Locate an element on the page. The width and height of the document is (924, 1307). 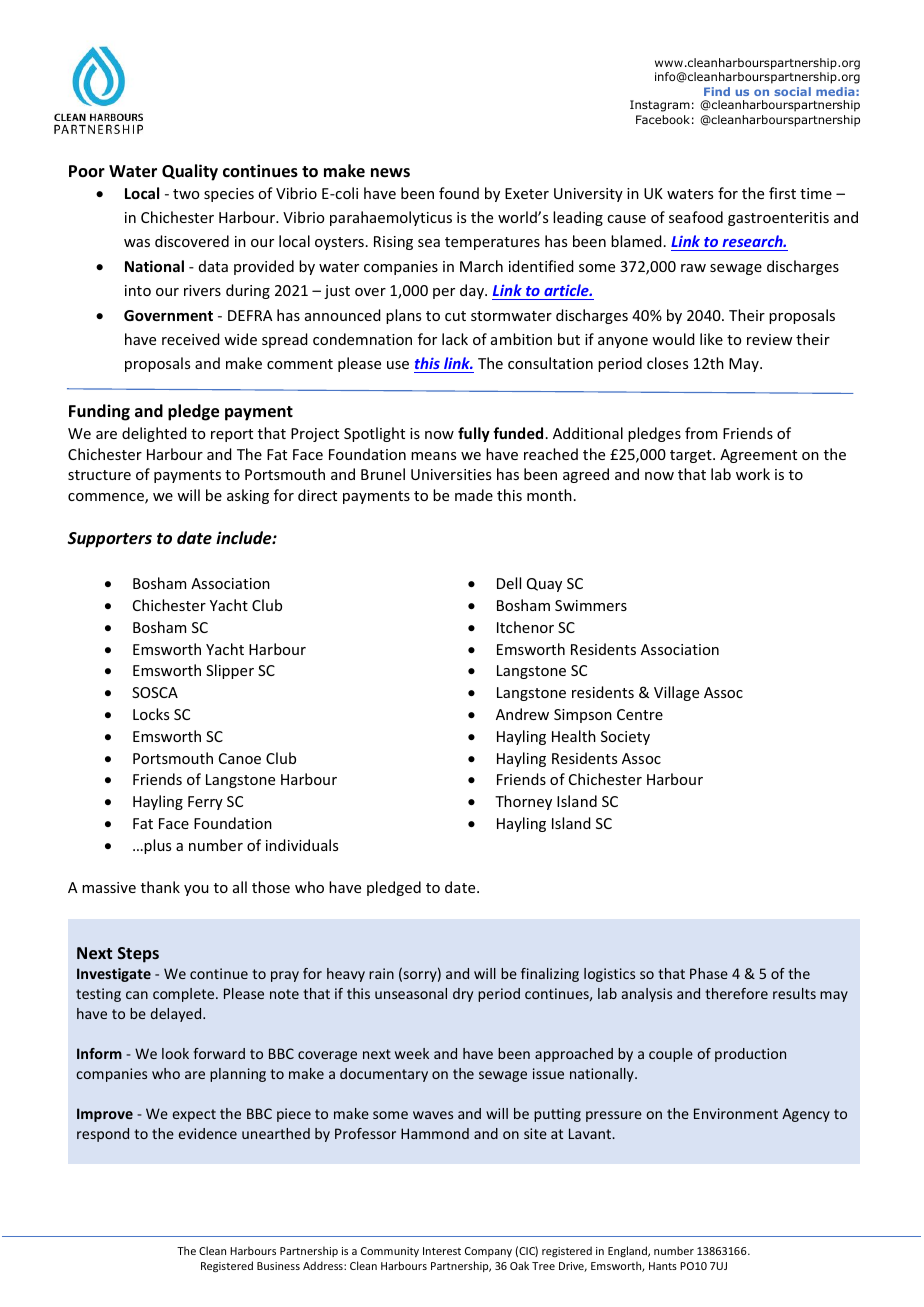
Quality is located at coordinates (190, 172).
